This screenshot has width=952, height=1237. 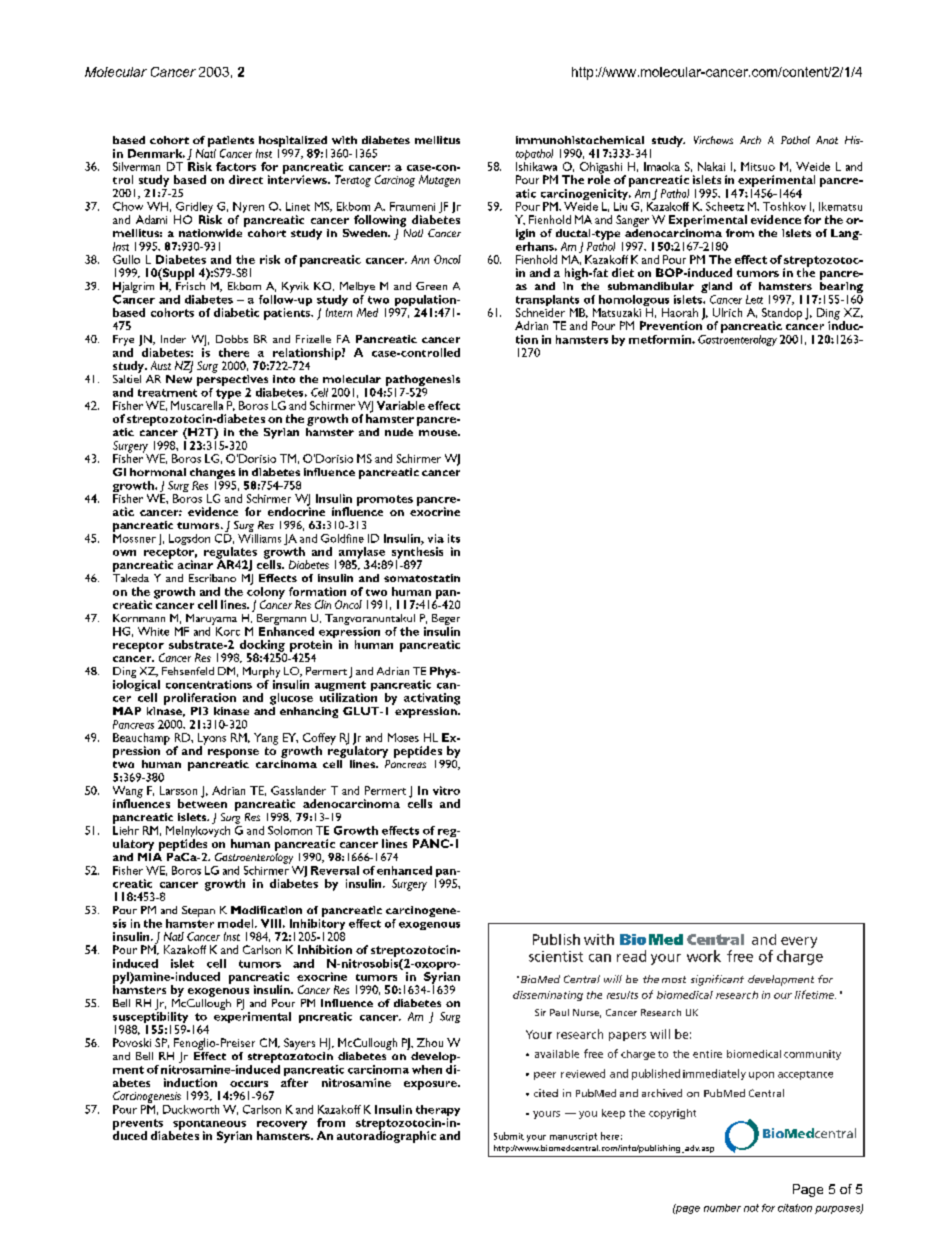 I want to click on Submit, so click(x=509, y=1136).
